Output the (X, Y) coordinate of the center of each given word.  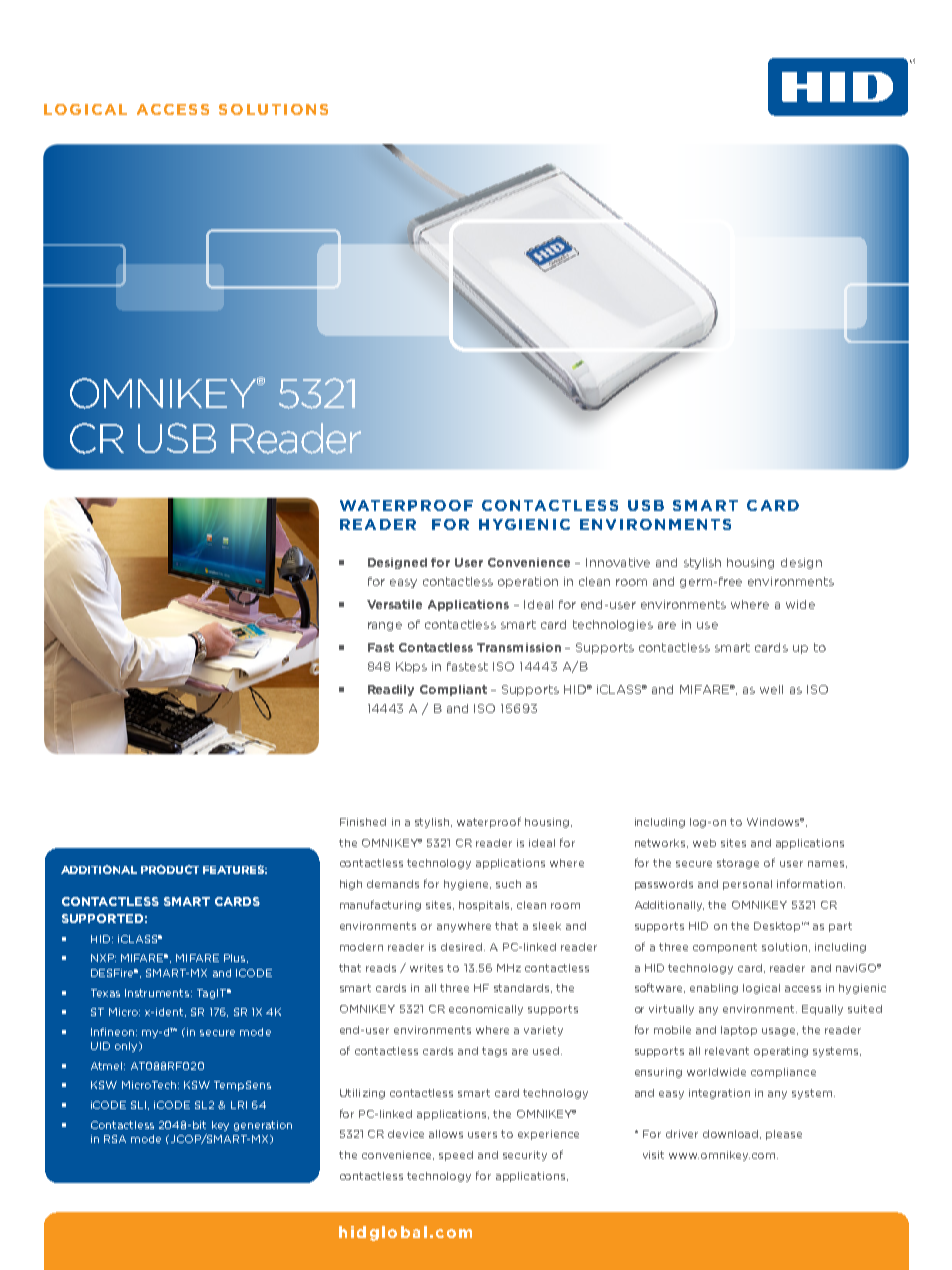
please (784, 1135)
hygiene (467, 885)
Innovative (618, 562)
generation (263, 1126)
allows (446, 1134)
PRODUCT (170, 869)
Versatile (394, 604)
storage (738, 864)
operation (528, 582)
